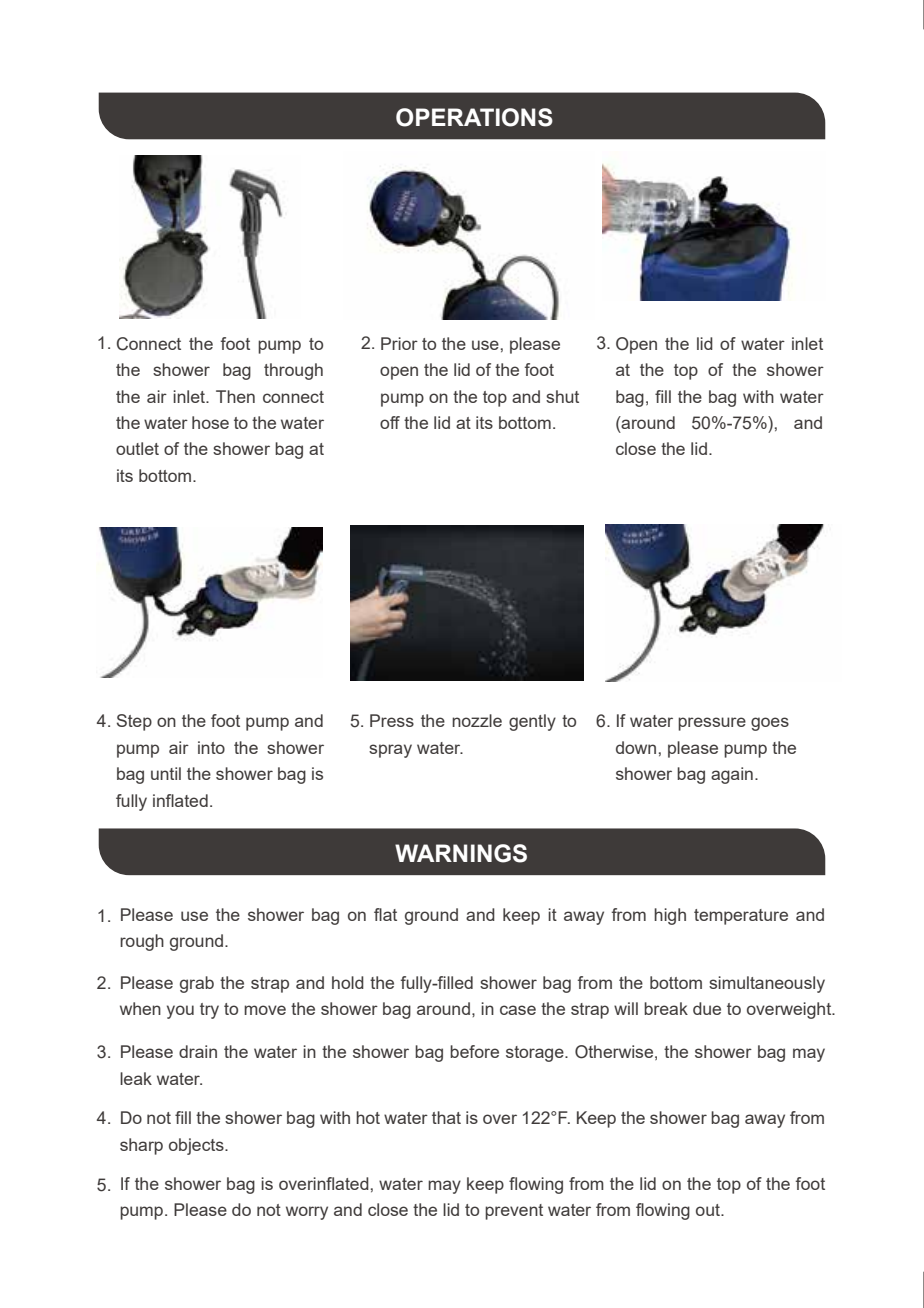 The height and width of the page is (1308, 924). What do you see at coordinates (211, 747) in the page?
I see `into` at bounding box center [211, 747].
